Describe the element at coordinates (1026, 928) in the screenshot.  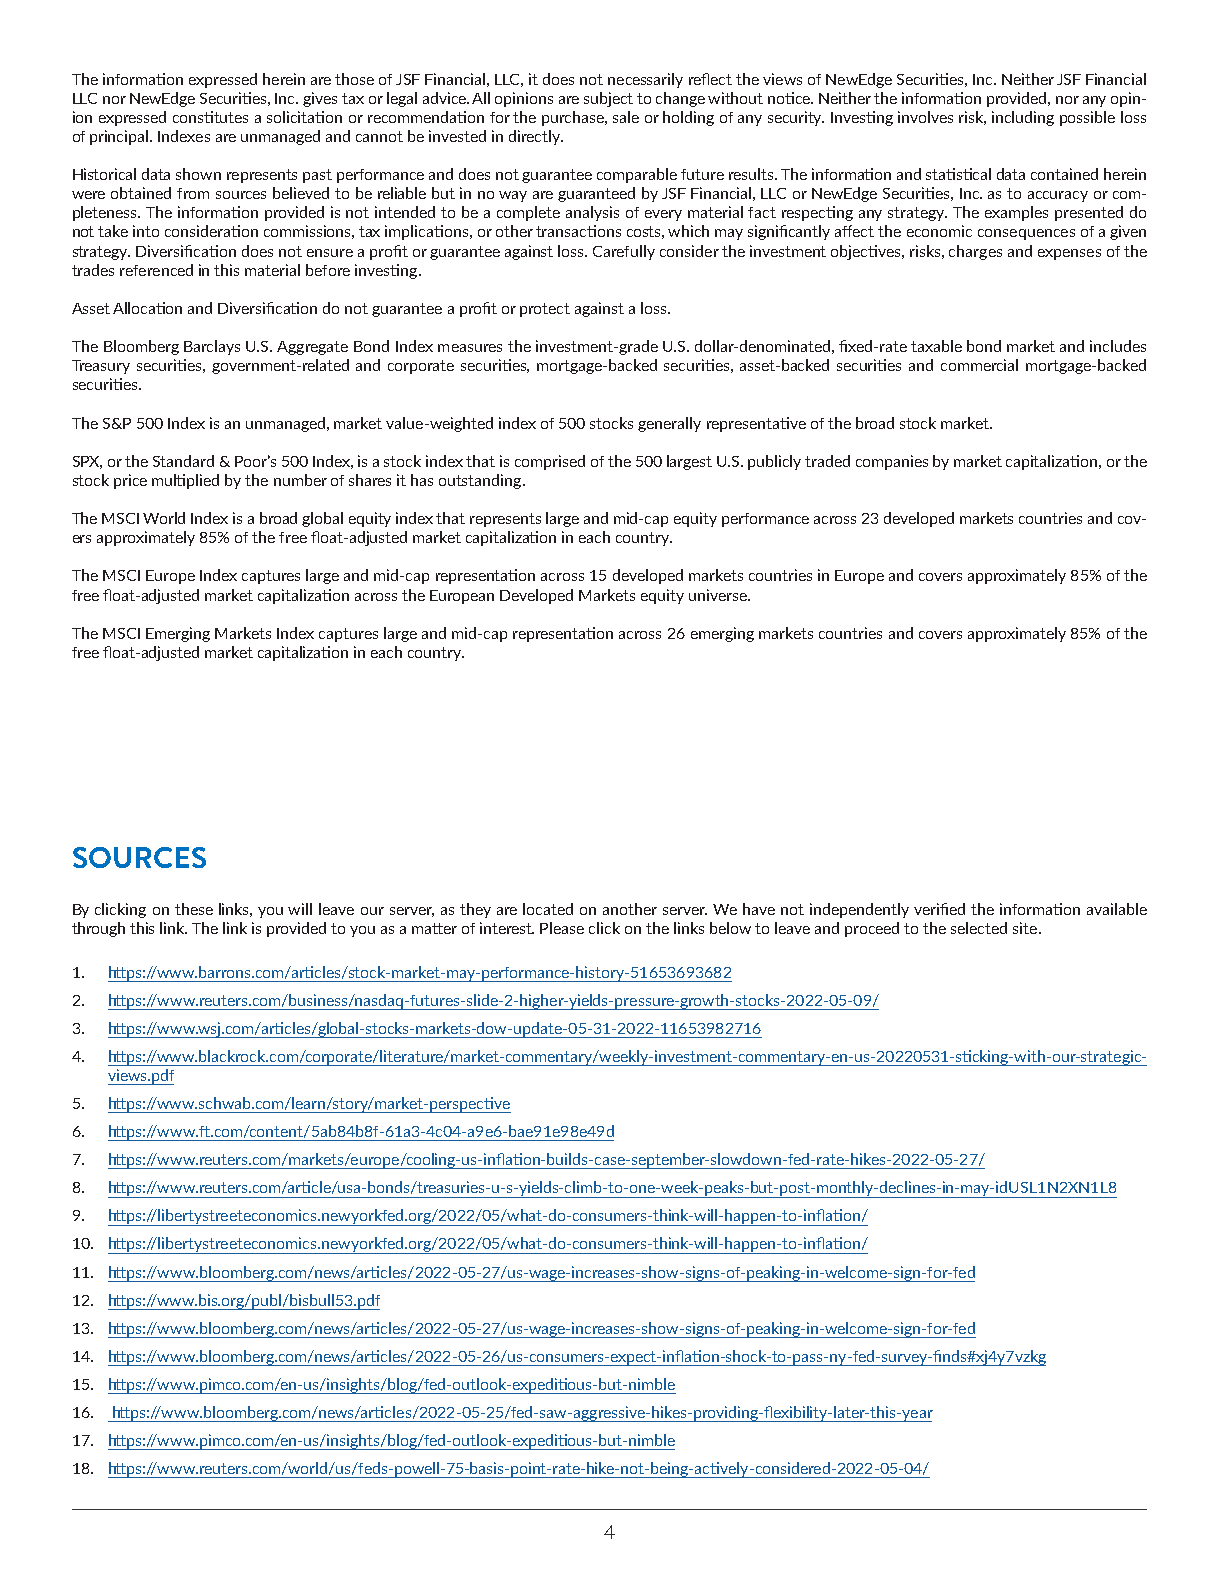
I see `site` at that location.
